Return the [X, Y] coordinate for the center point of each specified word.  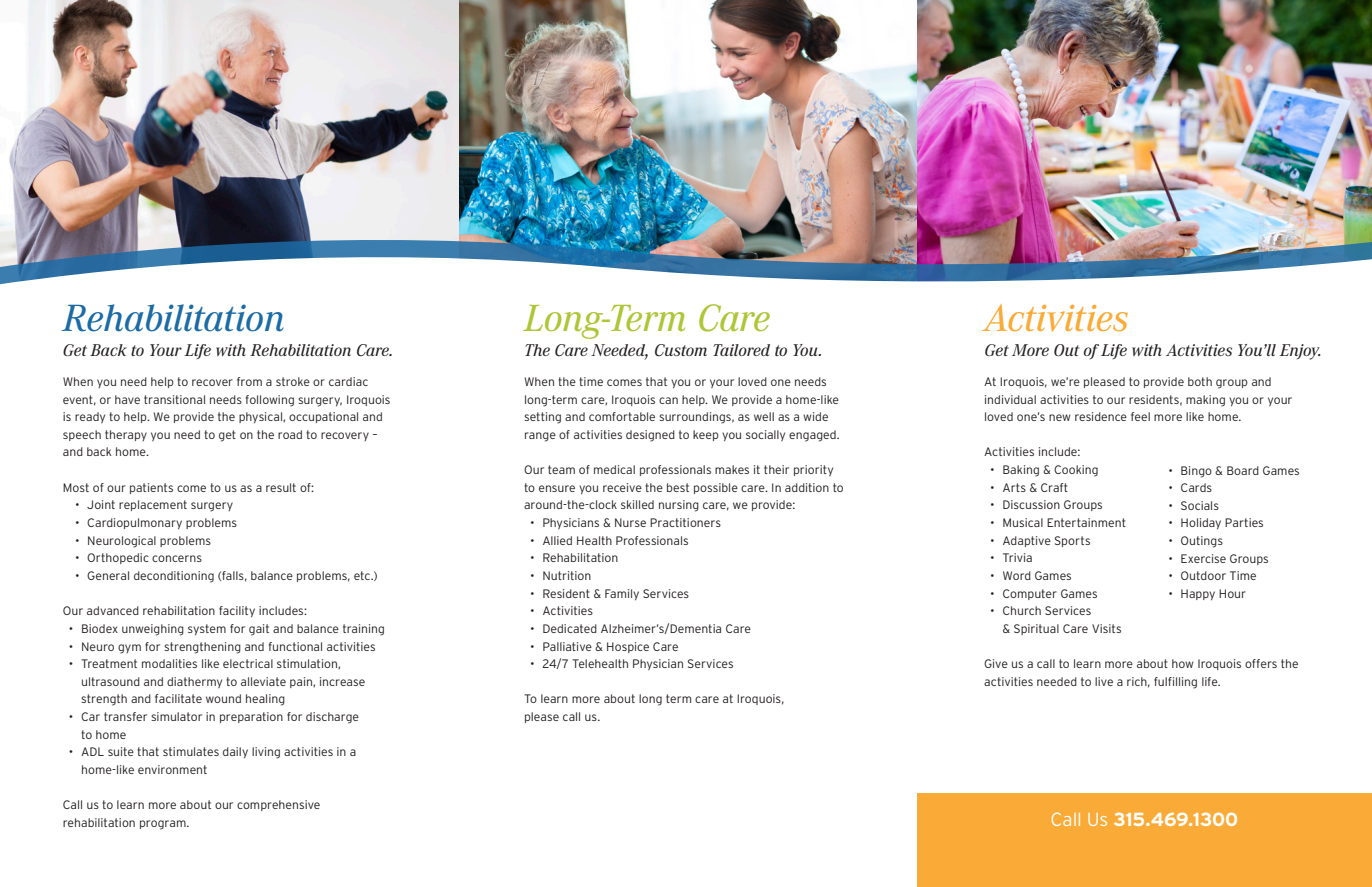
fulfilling [1175, 683]
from [249, 381]
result [281, 487]
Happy [1198, 594]
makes [732, 469]
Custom [681, 350]
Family [622, 594]
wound [223, 698]
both [1200, 381]
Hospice [628, 647]
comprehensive [278, 805]
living [266, 753]
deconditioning [174, 577]
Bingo [1196, 472]
